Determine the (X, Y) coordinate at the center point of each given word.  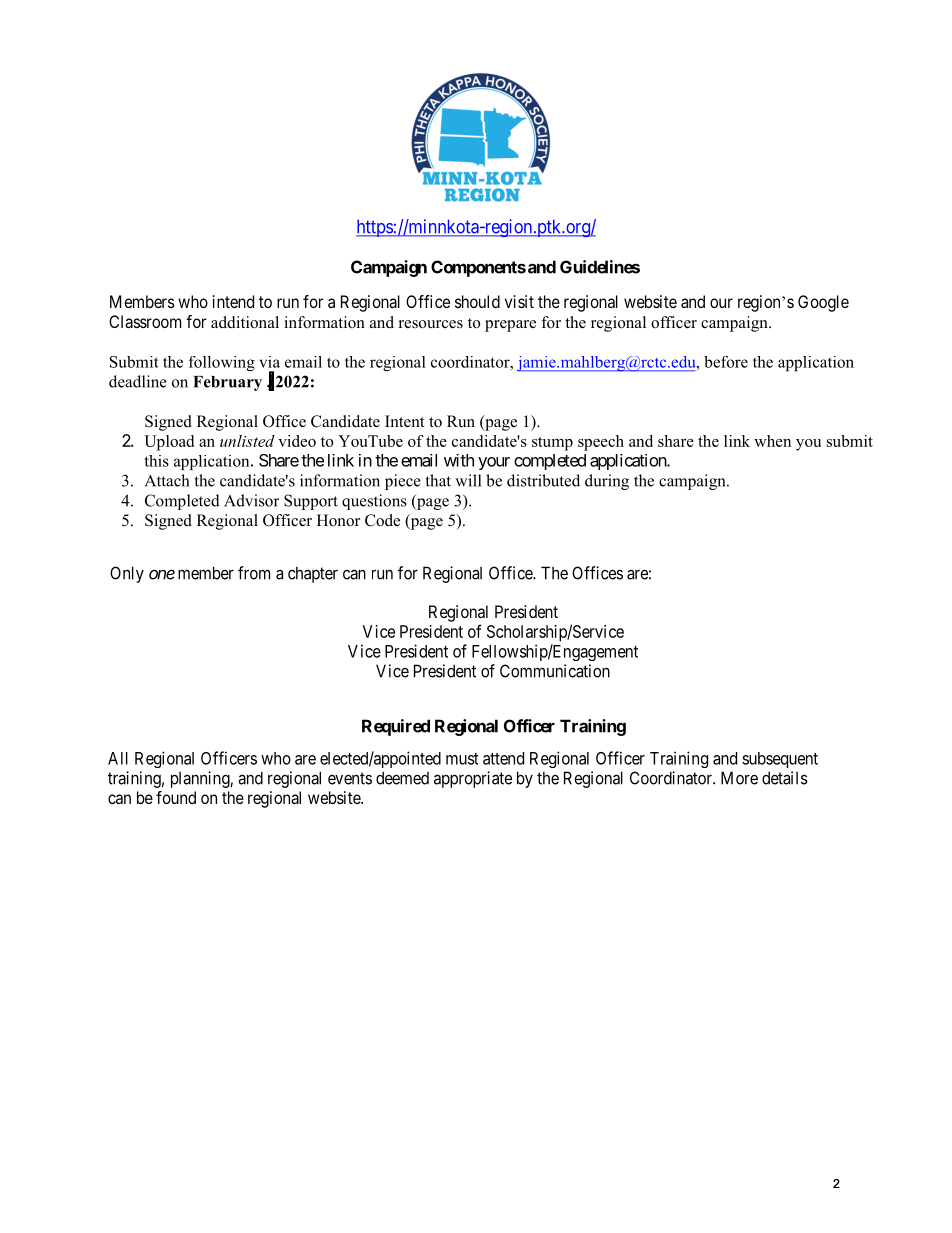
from (254, 573)
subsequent (780, 760)
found (176, 797)
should (477, 301)
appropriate (473, 779)
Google (823, 303)
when (772, 441)
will (468, 480)
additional (245, 322)
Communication (555, 671)
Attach (167, 480)
